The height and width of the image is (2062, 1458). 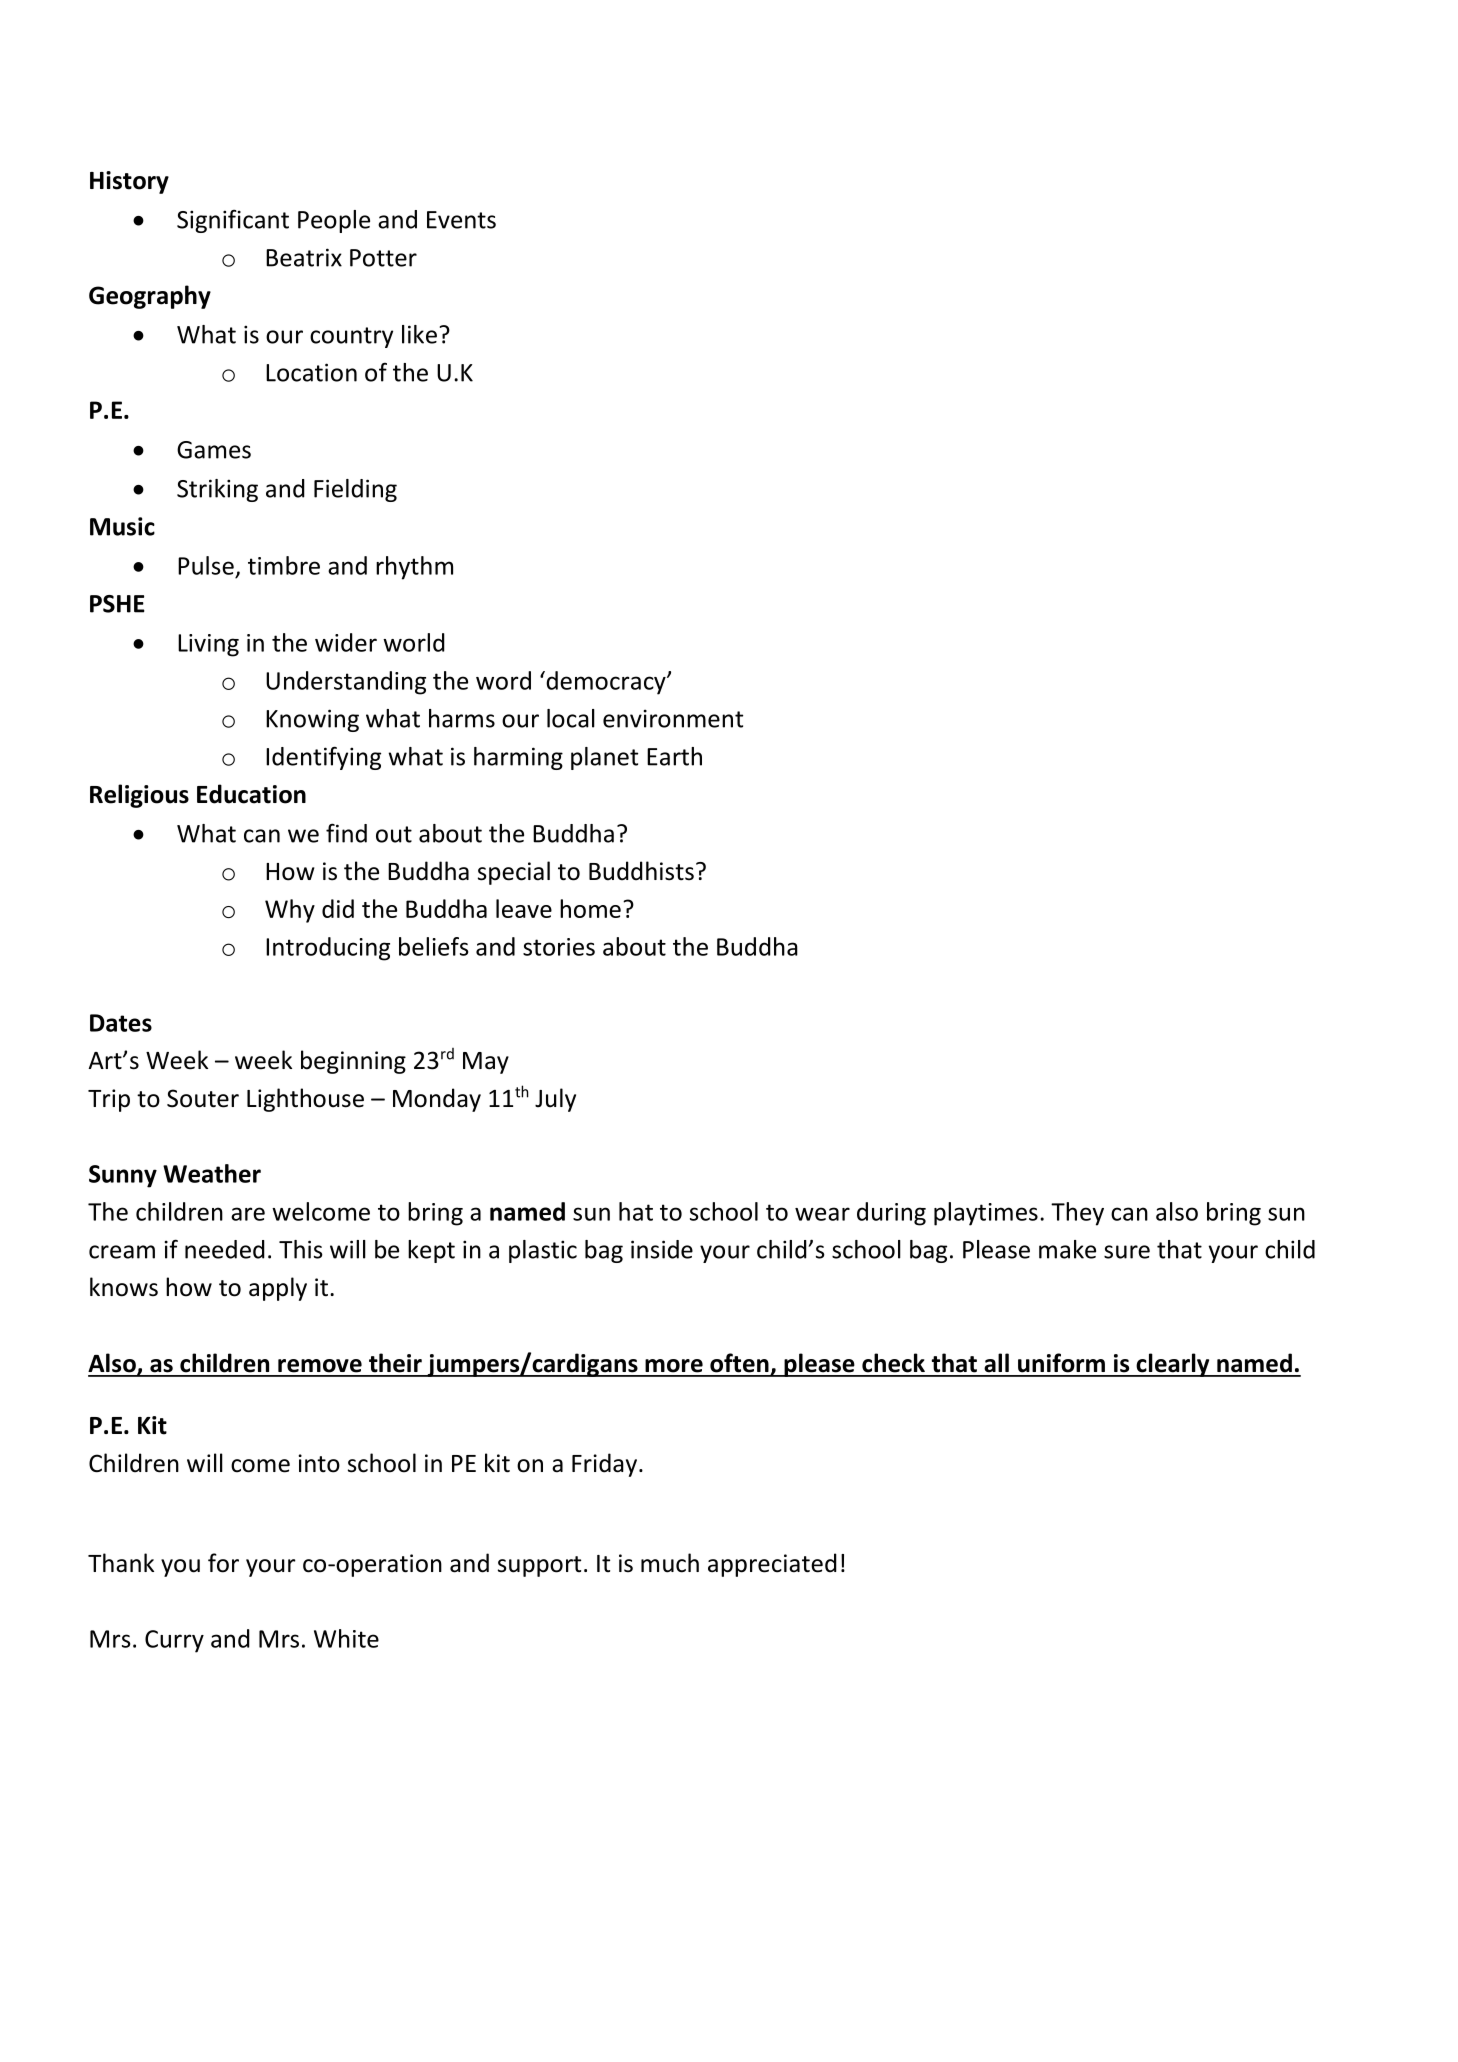 I want to click on July, so click(x=555, y=1100).
